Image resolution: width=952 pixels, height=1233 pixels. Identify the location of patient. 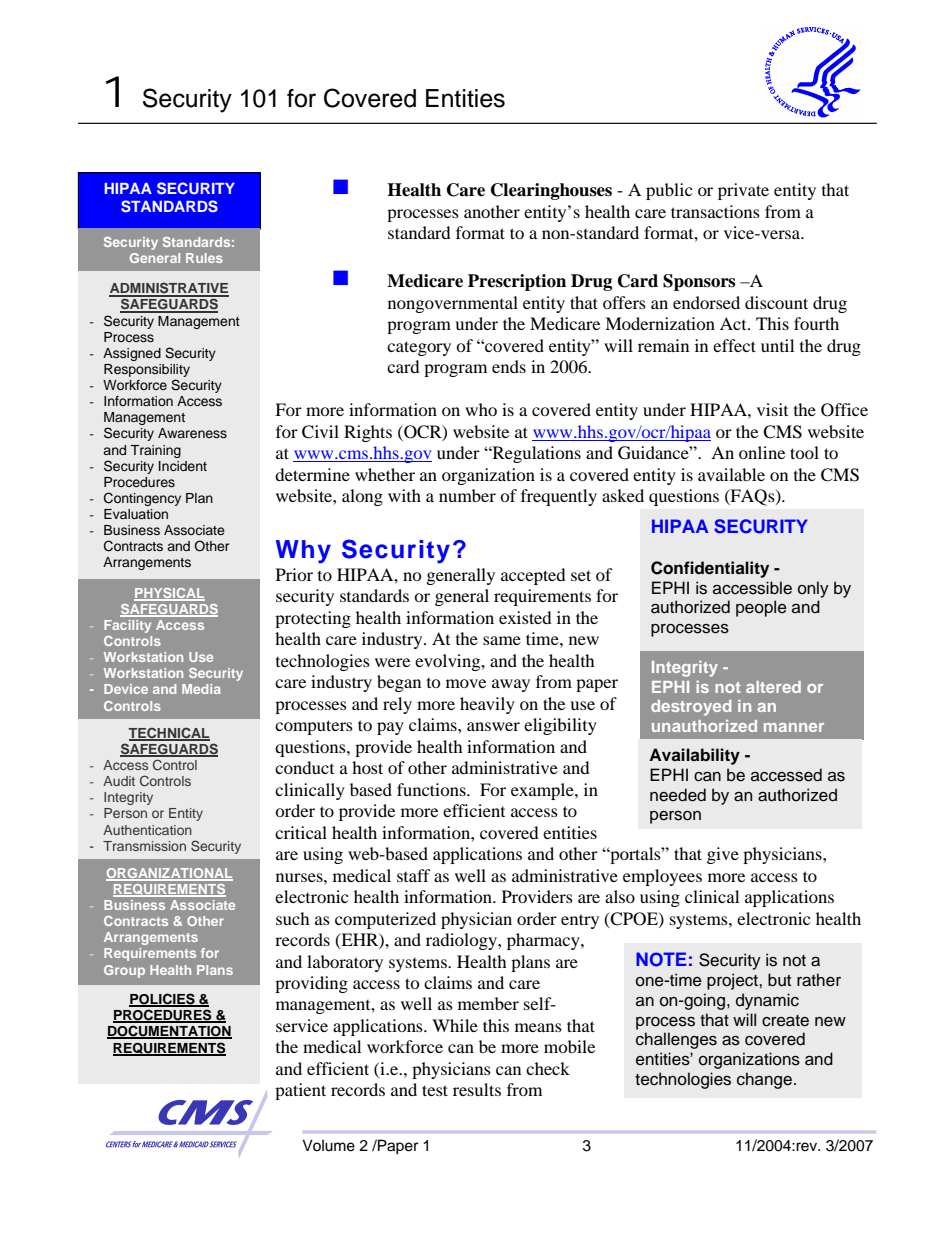
(300, 1091).
